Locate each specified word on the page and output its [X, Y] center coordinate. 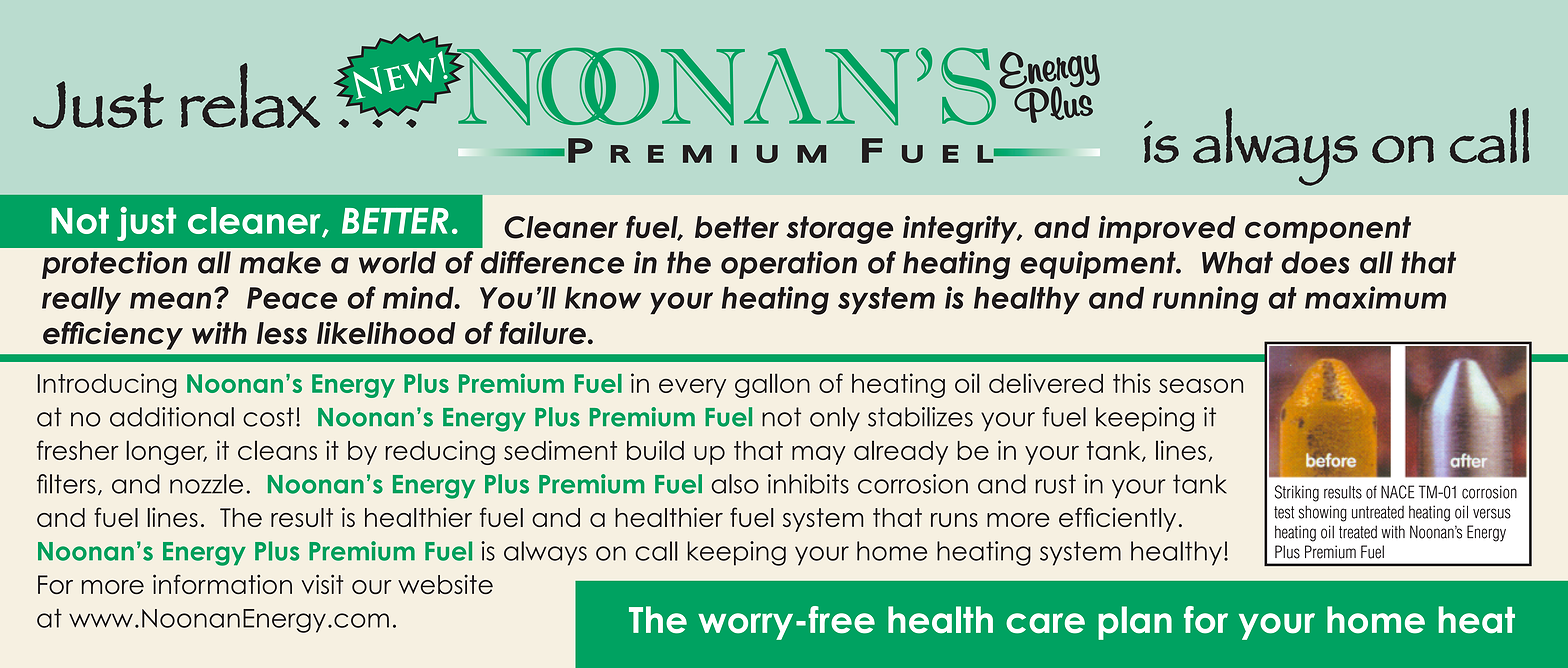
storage [839, 230]
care [1045, 623]
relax [250, 95]
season [1201, 385]
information [222, 584]
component [1328, 230]
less [282, 333]
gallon [772, 385]
